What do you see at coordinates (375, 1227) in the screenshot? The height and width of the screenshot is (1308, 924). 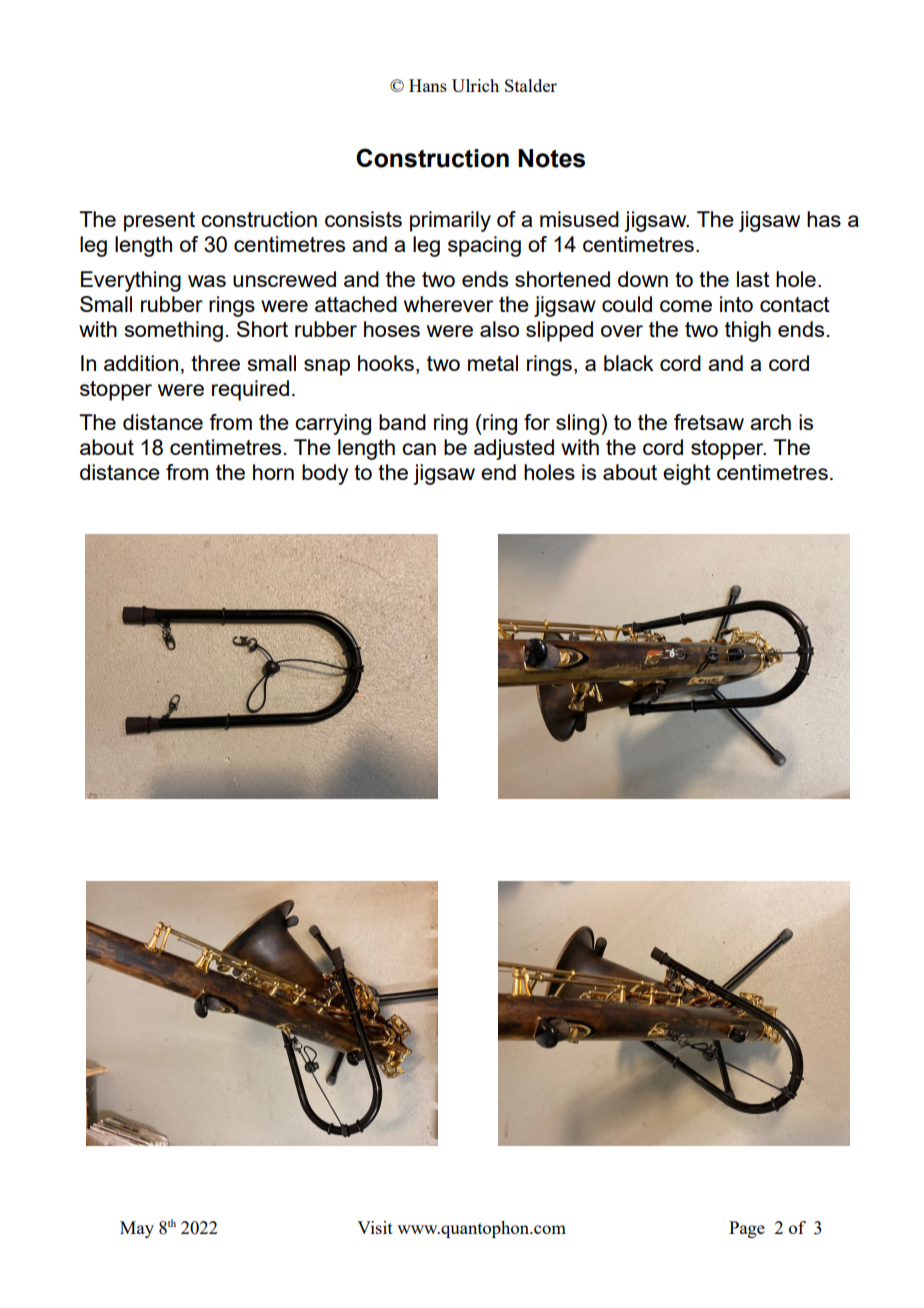 I see `Visit` at bounding box center [375, 1227].
